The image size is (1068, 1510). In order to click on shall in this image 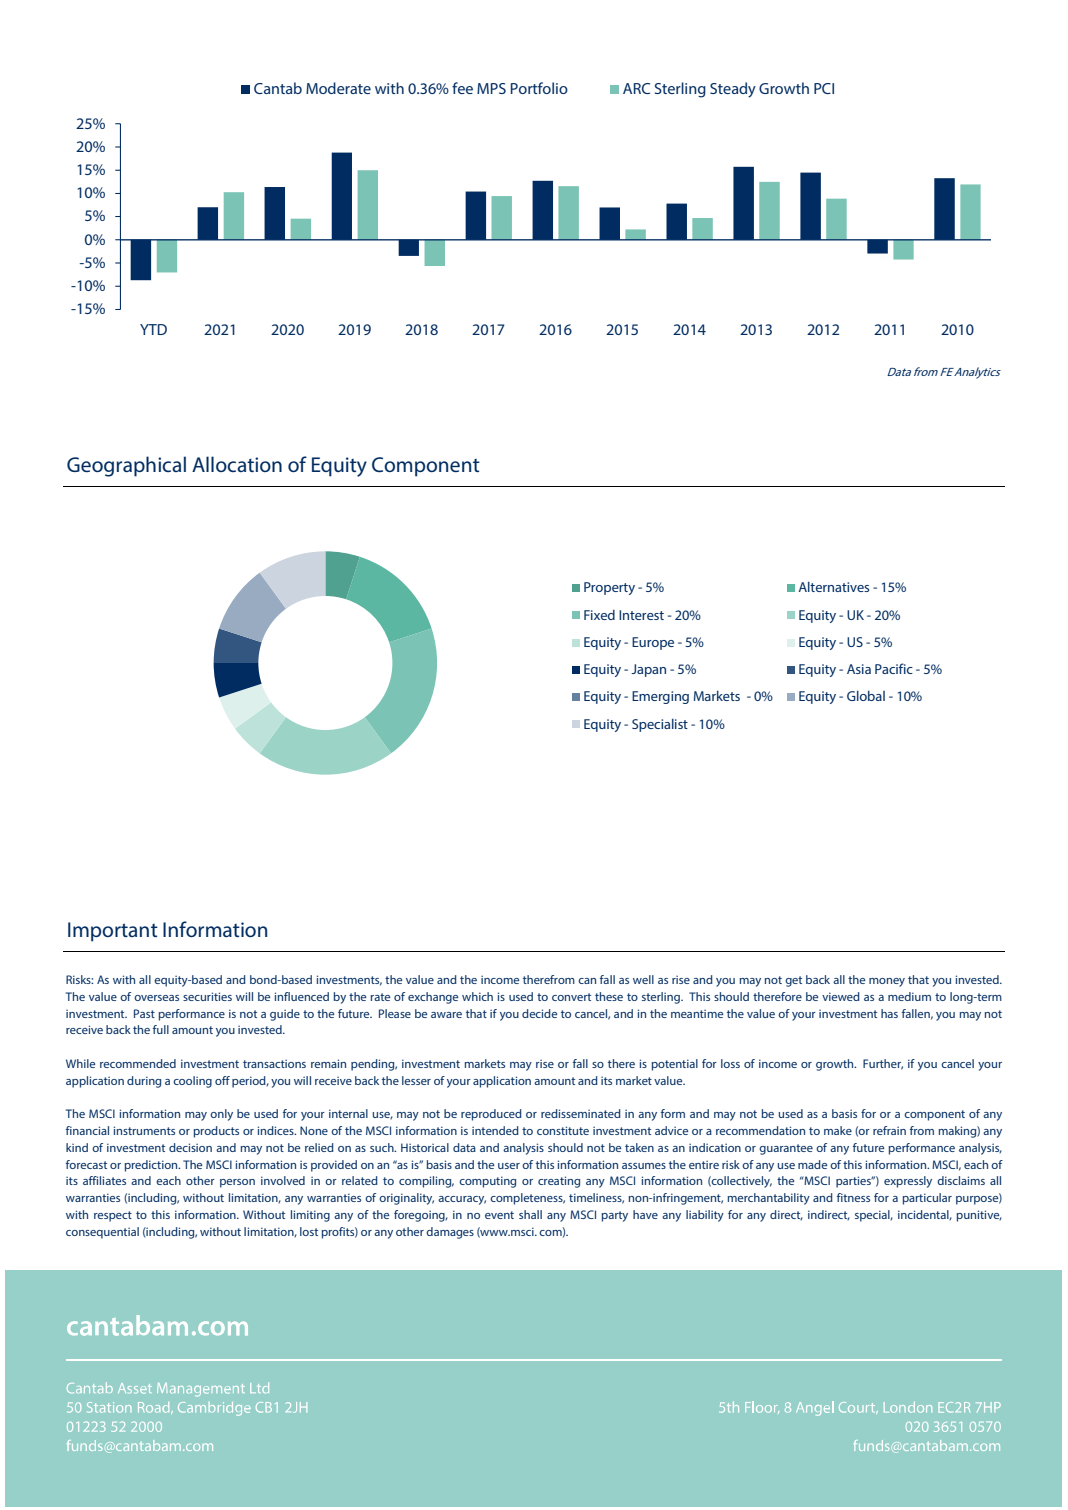, I will do `click(530, 1214)`.
